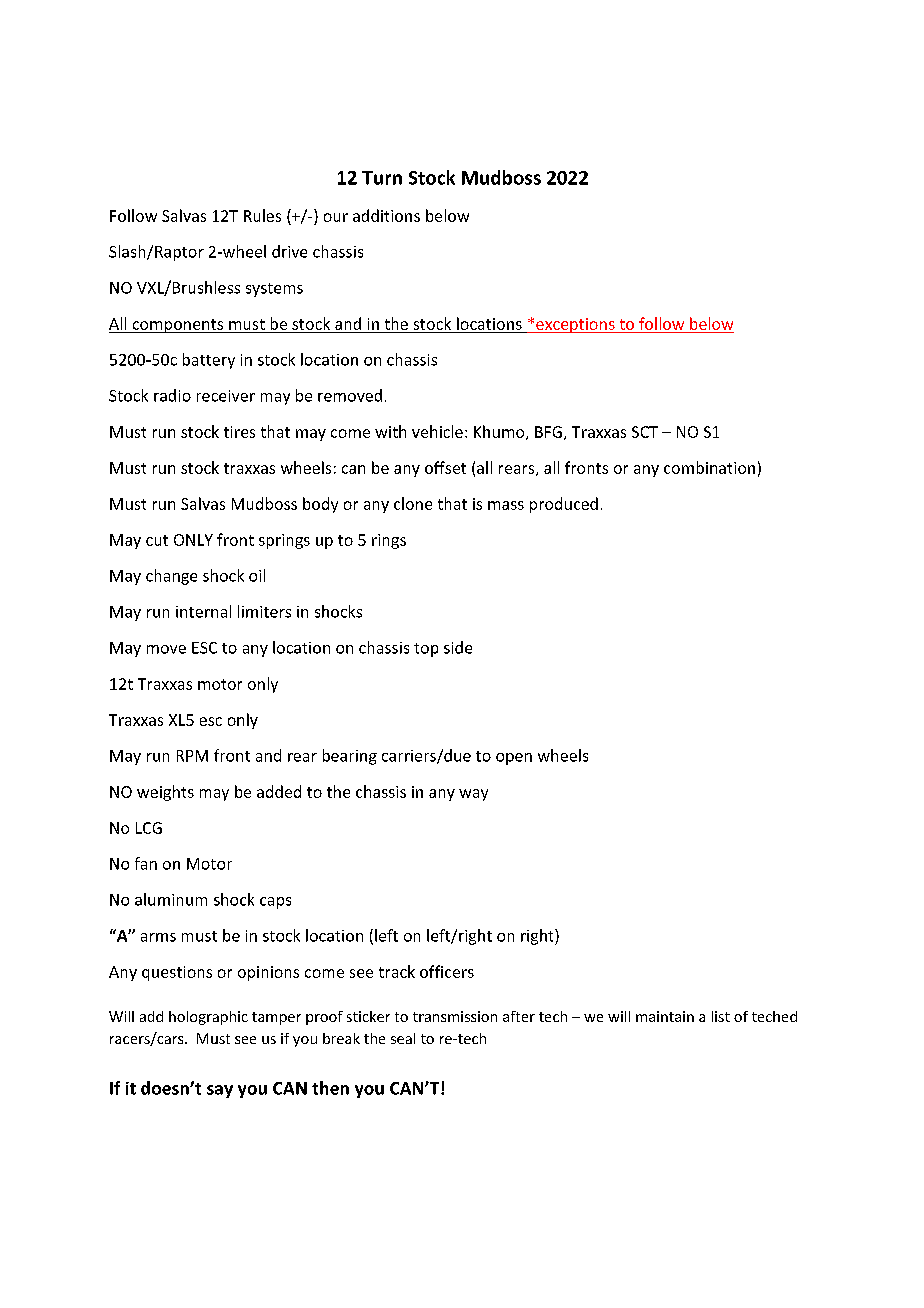 This document has height=1308, width=924. I want to click on combination, so click(709, 467).
